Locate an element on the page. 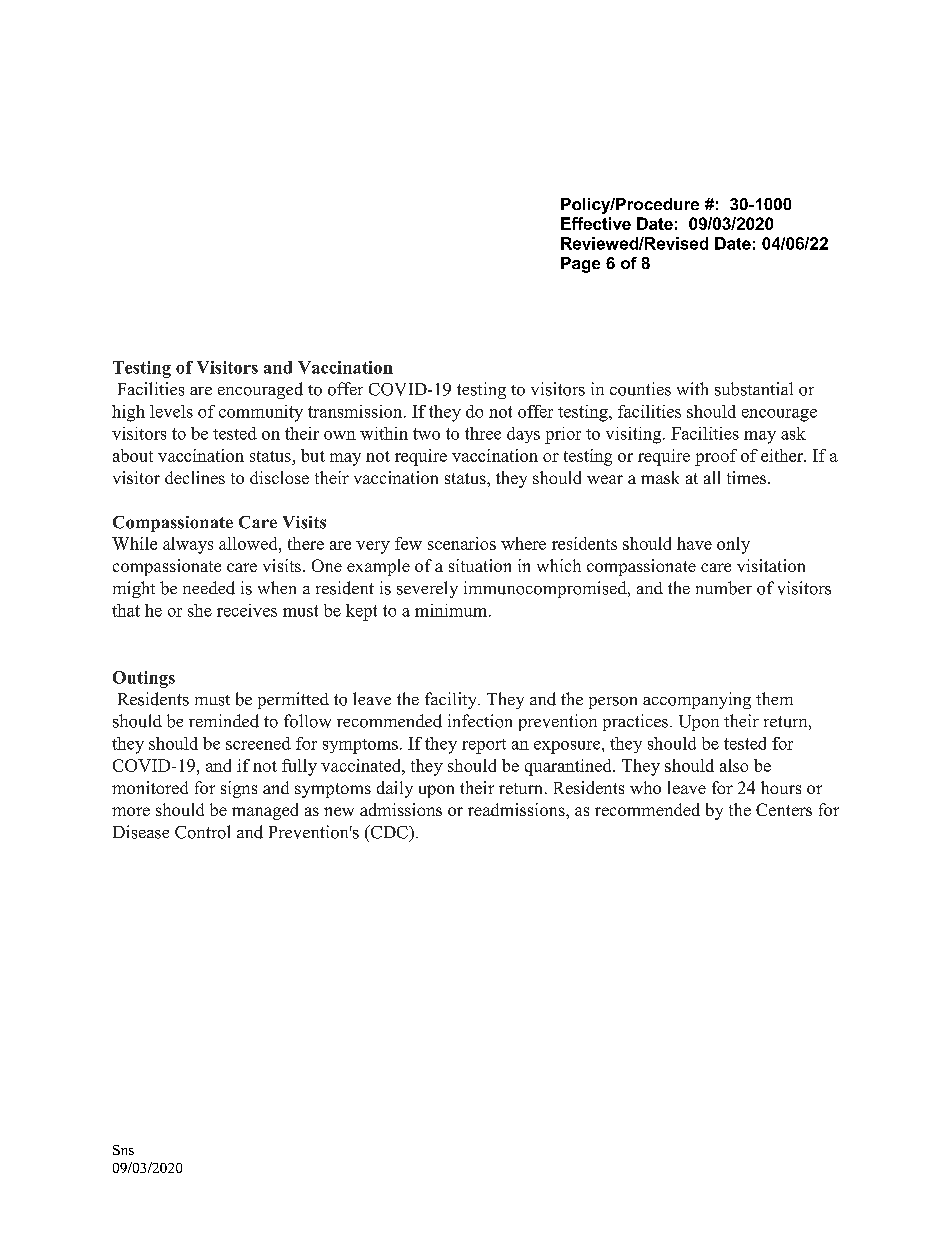 This page has height=1233, width=952. community is located at coordinates (261, 413).
